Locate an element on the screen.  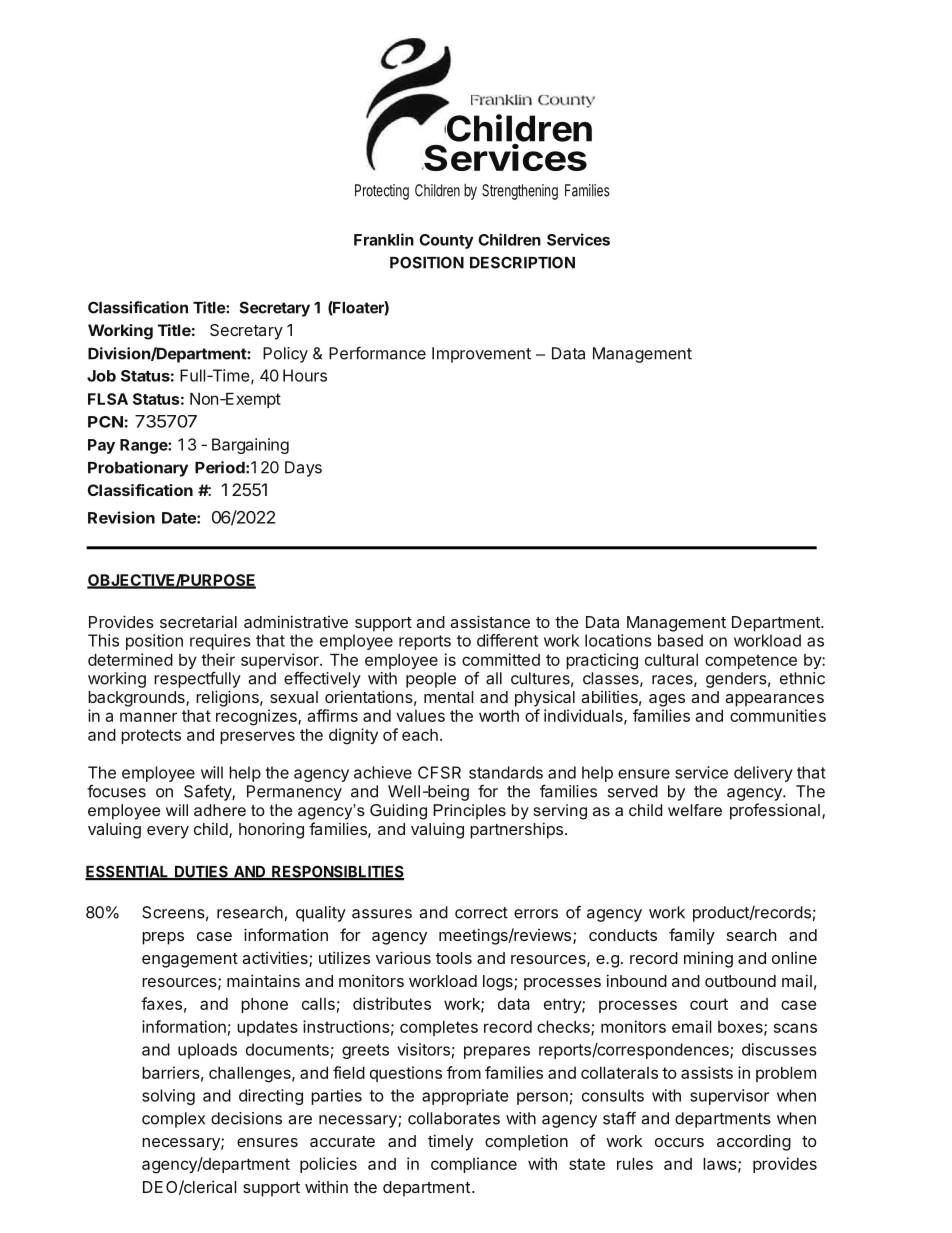
people is located at coordinates (431, 680).
